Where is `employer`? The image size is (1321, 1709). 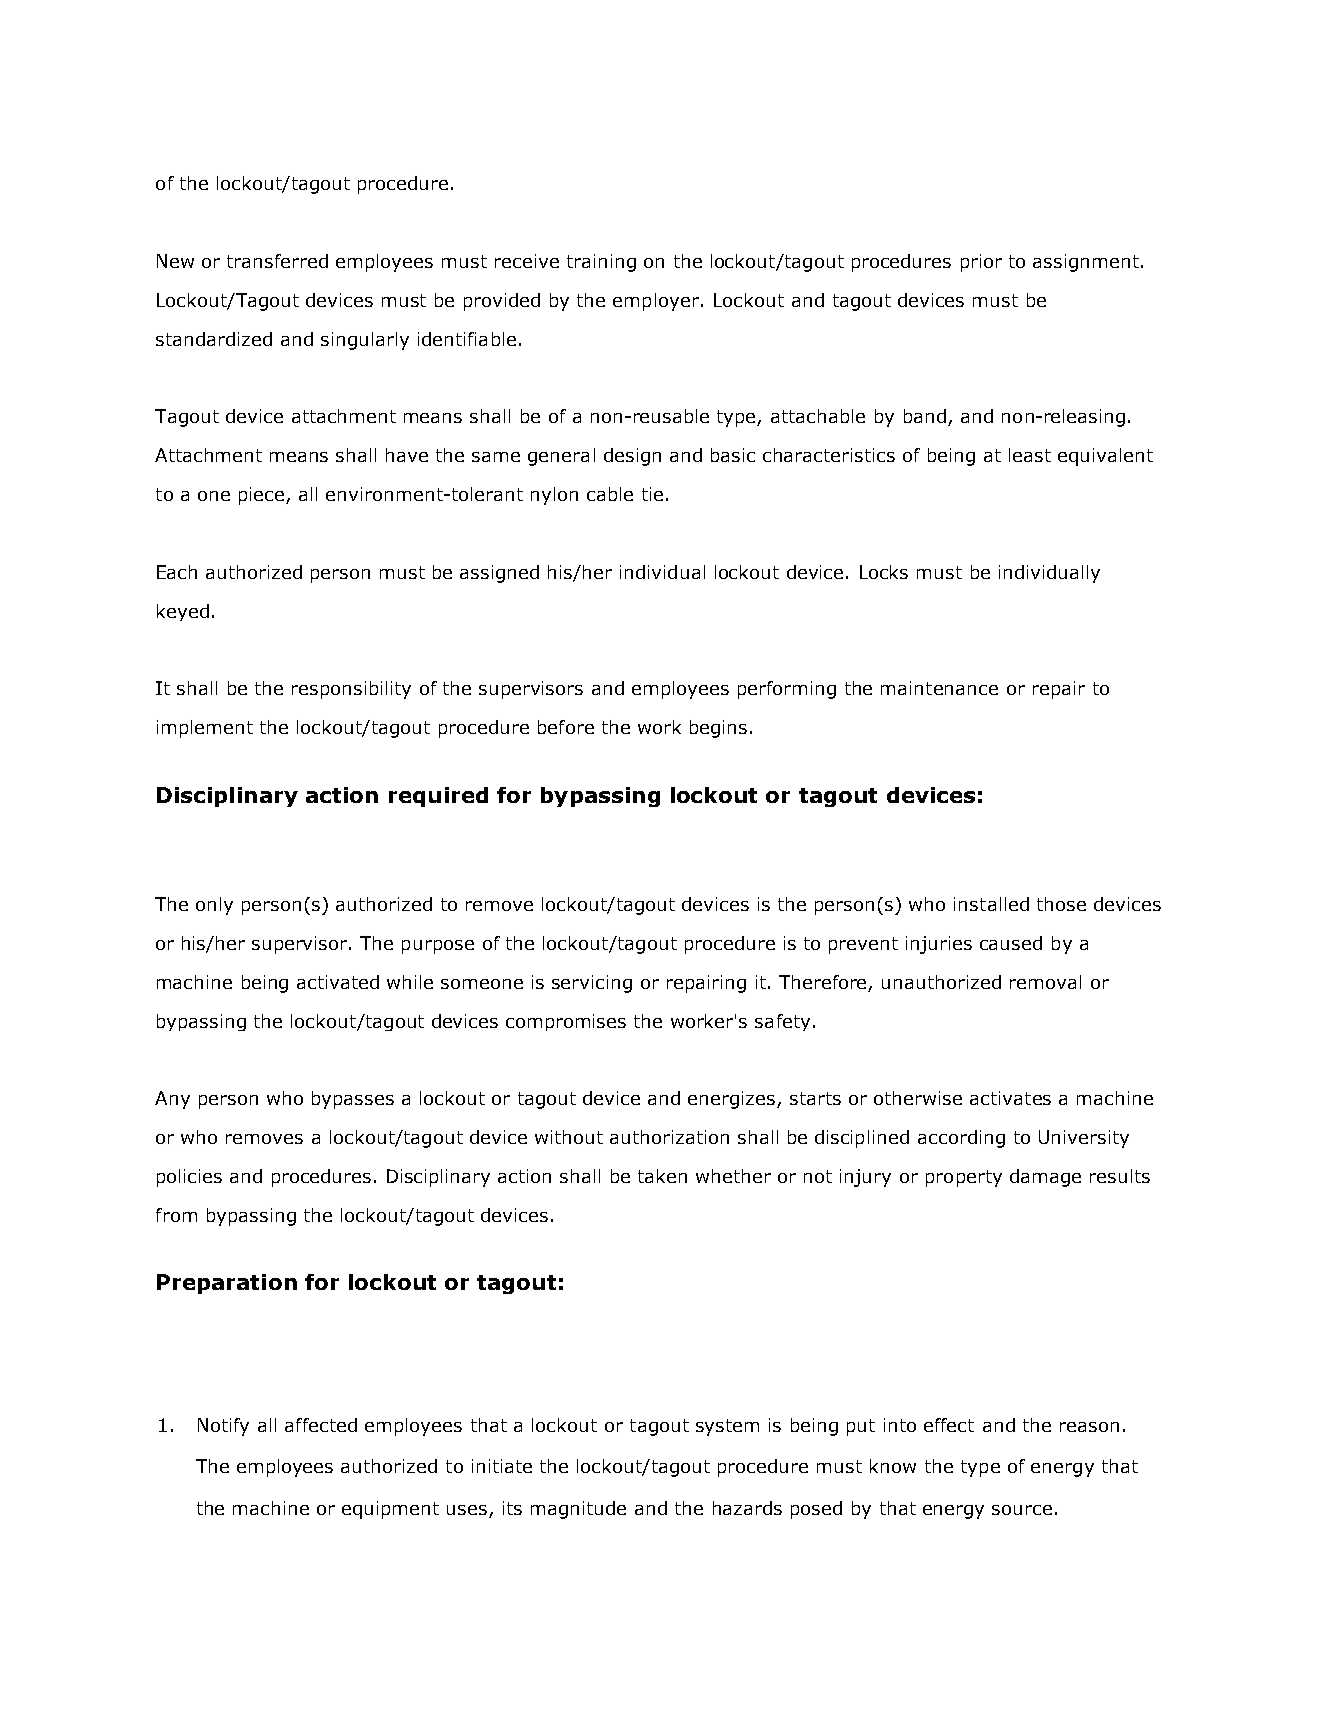 employer is located at coordinates (657, 302).
